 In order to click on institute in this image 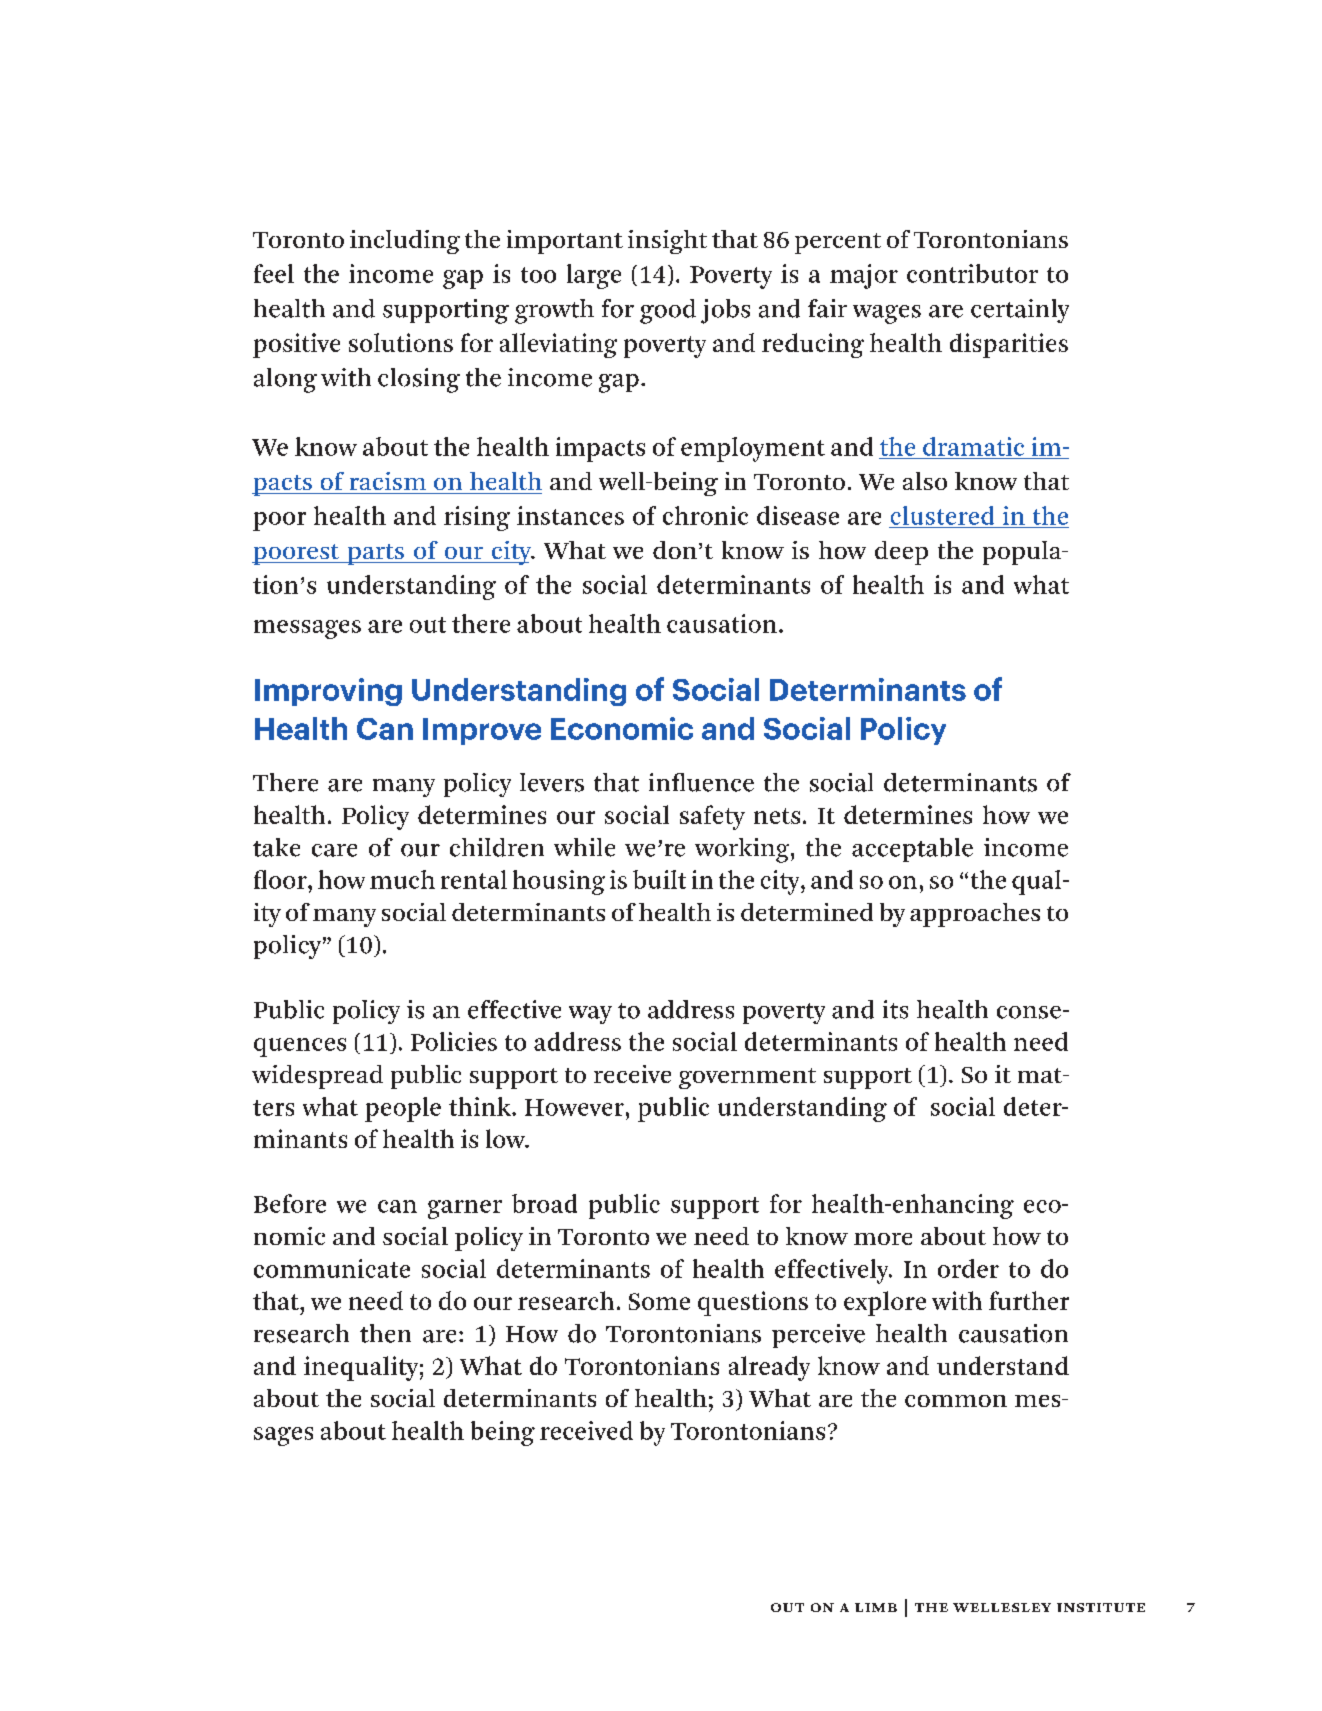, I will do `click(1101, 1607)`.
